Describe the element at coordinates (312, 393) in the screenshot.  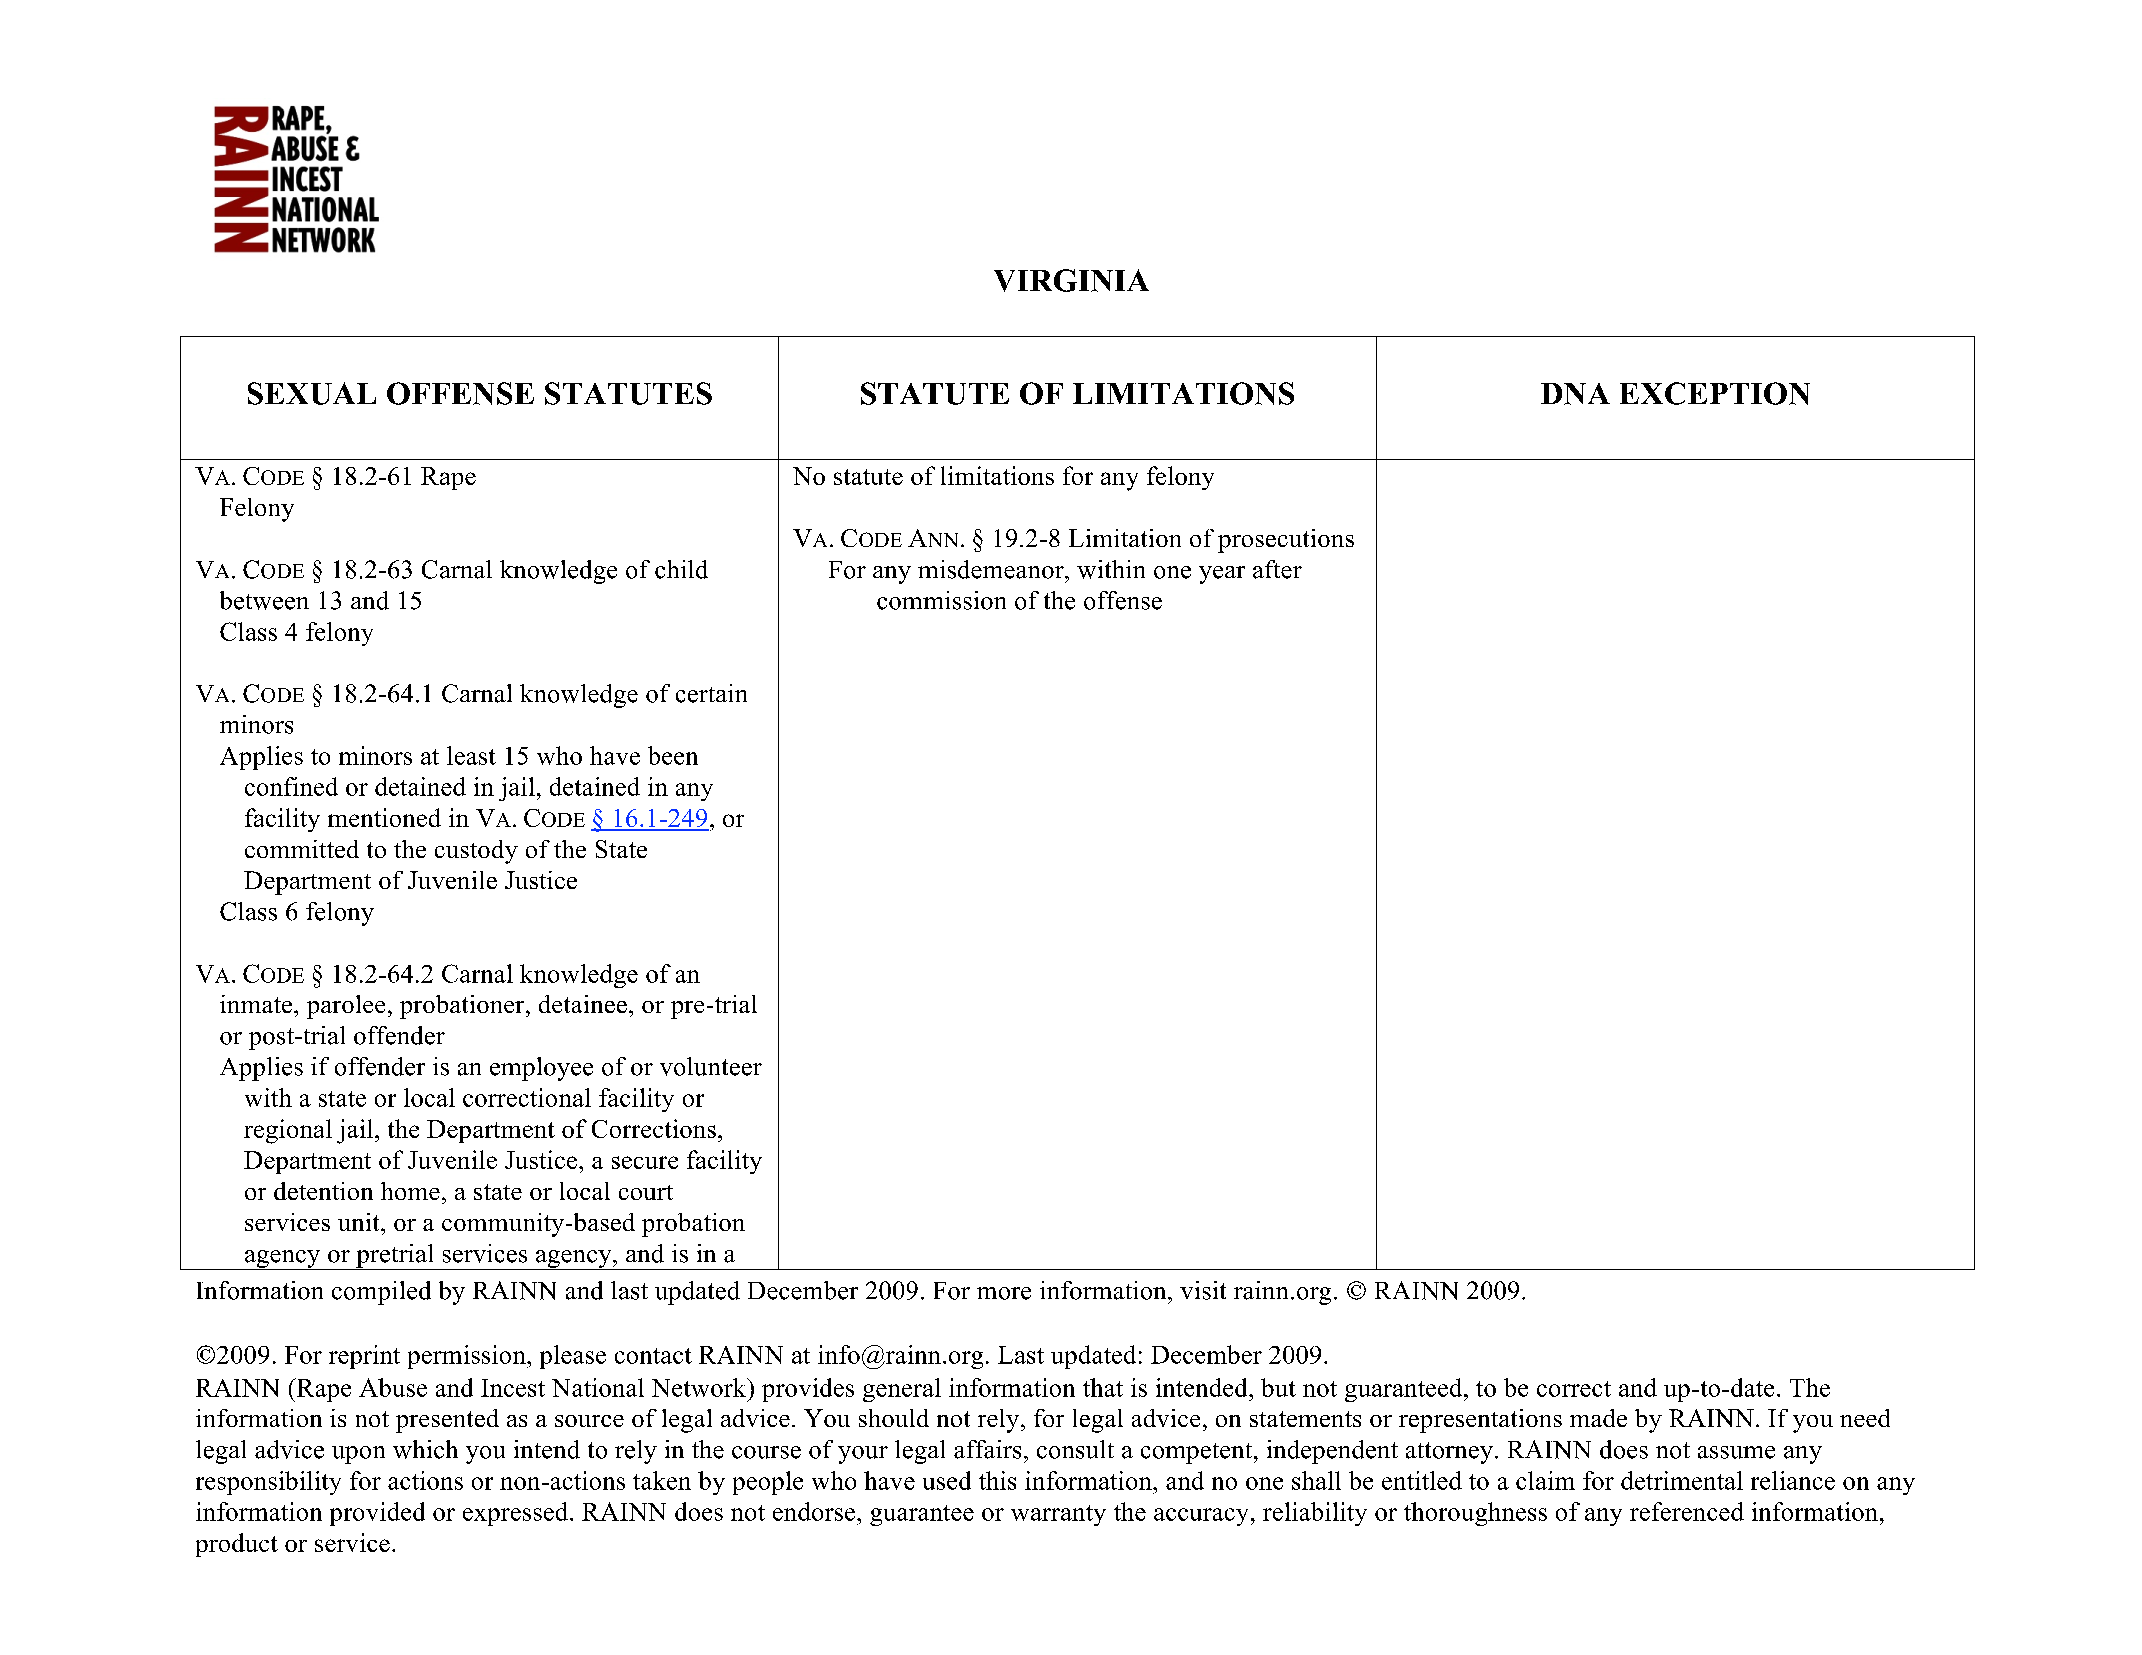
I see `SEXUAL` at that location.
